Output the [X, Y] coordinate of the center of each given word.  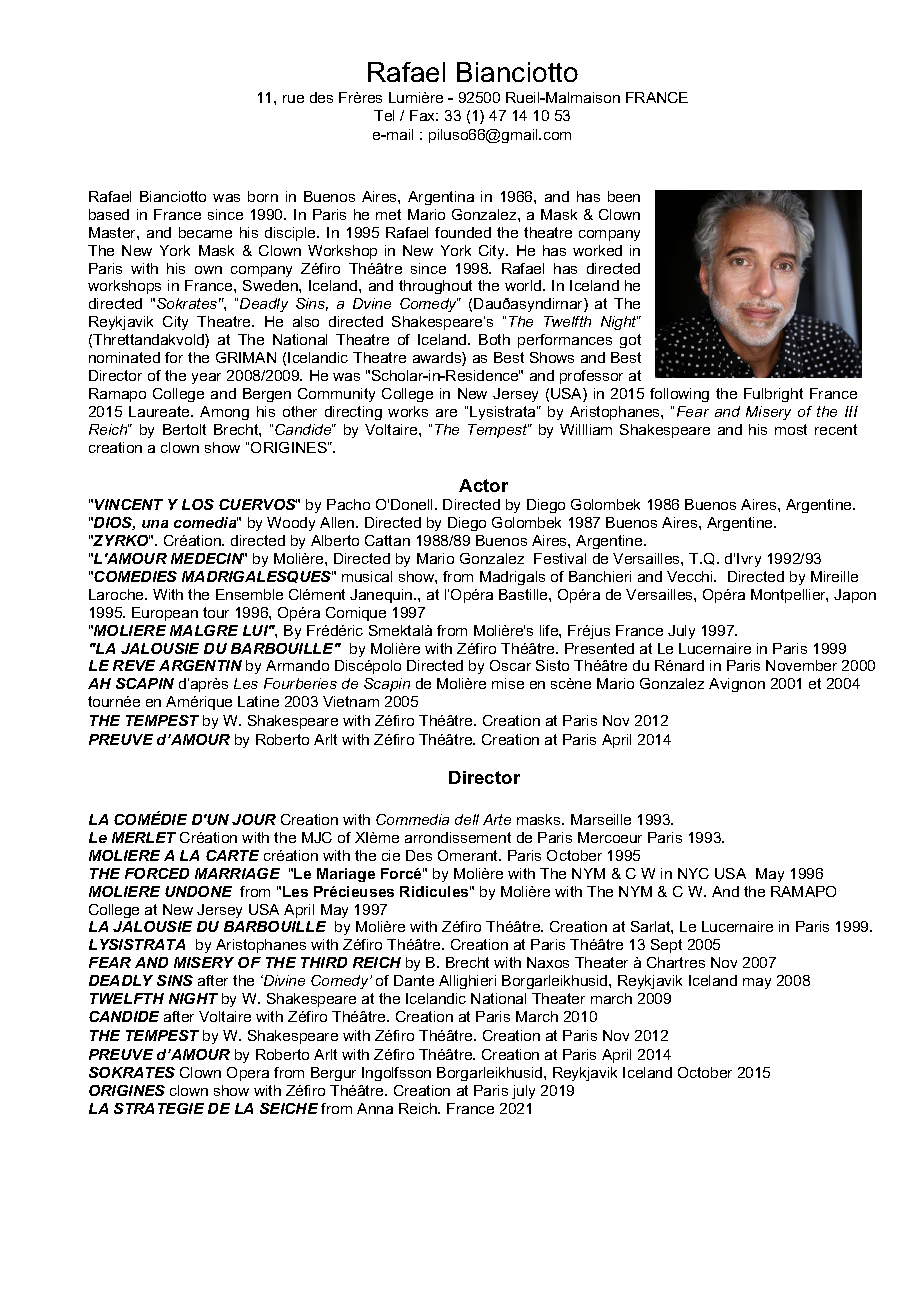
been [624, 196]
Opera [248, 1074]
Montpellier [789, 596]
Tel [384, 115]
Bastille [524, 594]
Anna [375, 1108]
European [165, 614]
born [263, 196]
